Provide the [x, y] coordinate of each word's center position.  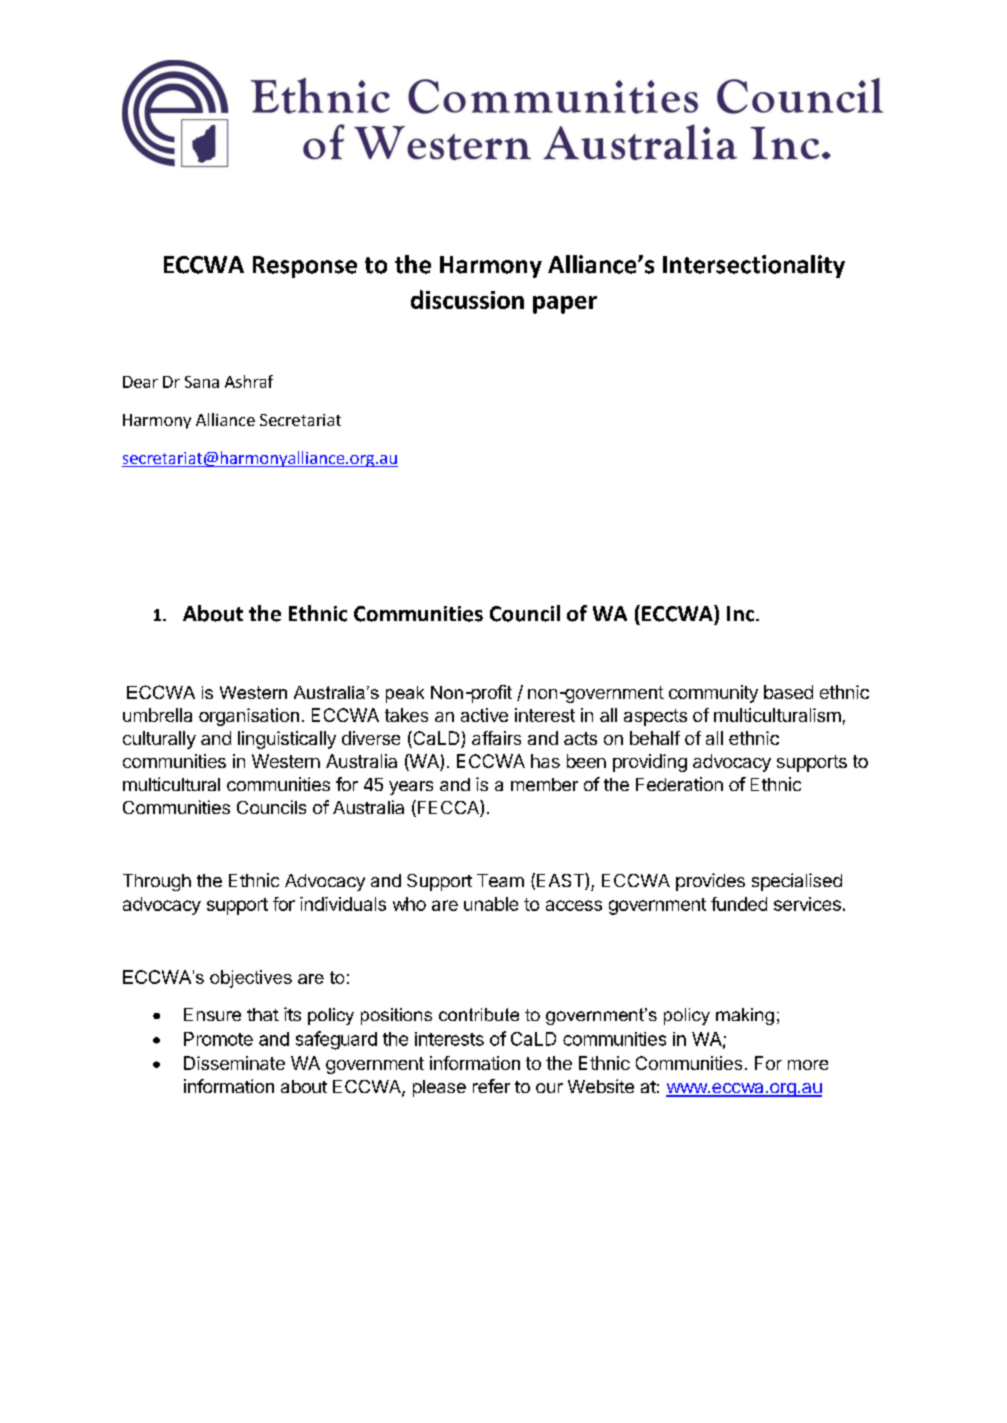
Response [305, 267]
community [713, 694]
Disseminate [234, 1063]
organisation [249, 717]
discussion [467, 299]
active [484, 715]
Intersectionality [754, 266]
